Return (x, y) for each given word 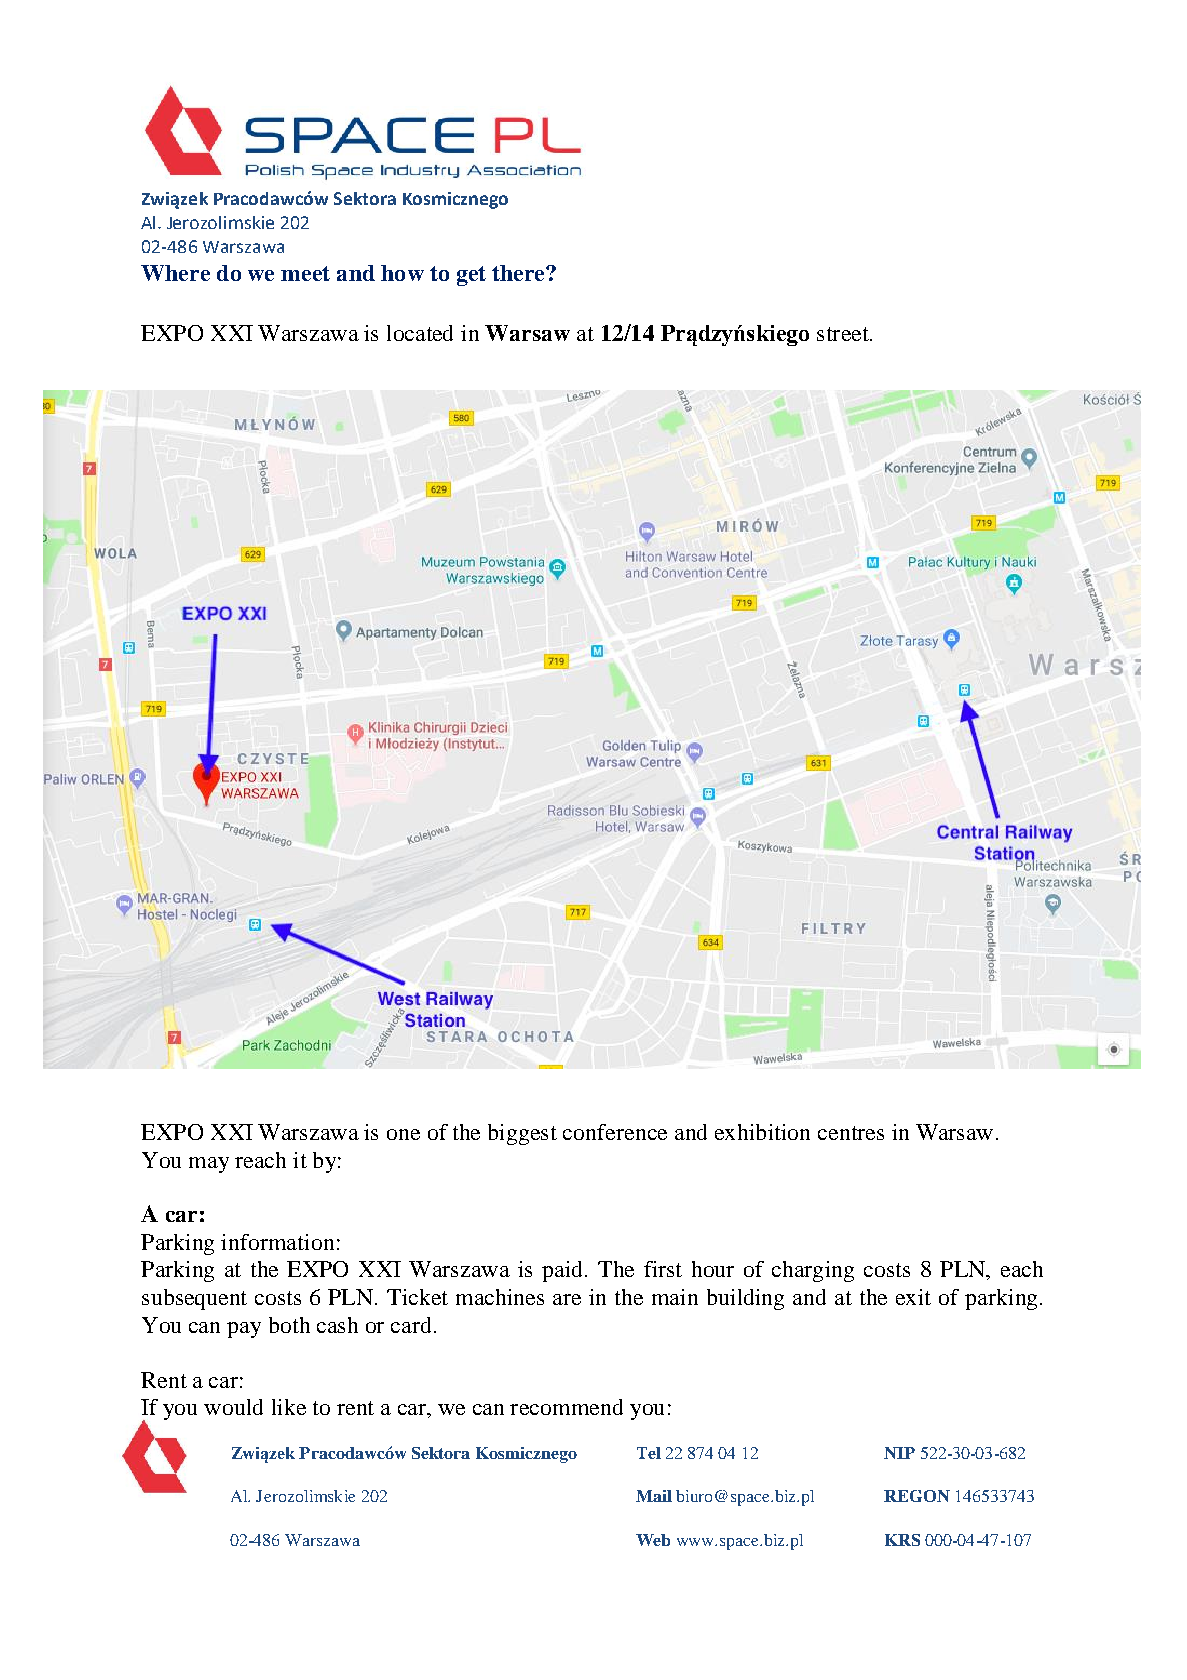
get (471, 276)
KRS (902, 1540)
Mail (654, 1496)
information (277, 1242)
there (519, 273)
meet (305, 273)
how (402, 273)
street (844, 334)
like (289, 1407)
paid (562, 1271)
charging (813, 1271)
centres (851, 1133)
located (420, 333)
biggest (522, 1134)
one (403, 1134)
